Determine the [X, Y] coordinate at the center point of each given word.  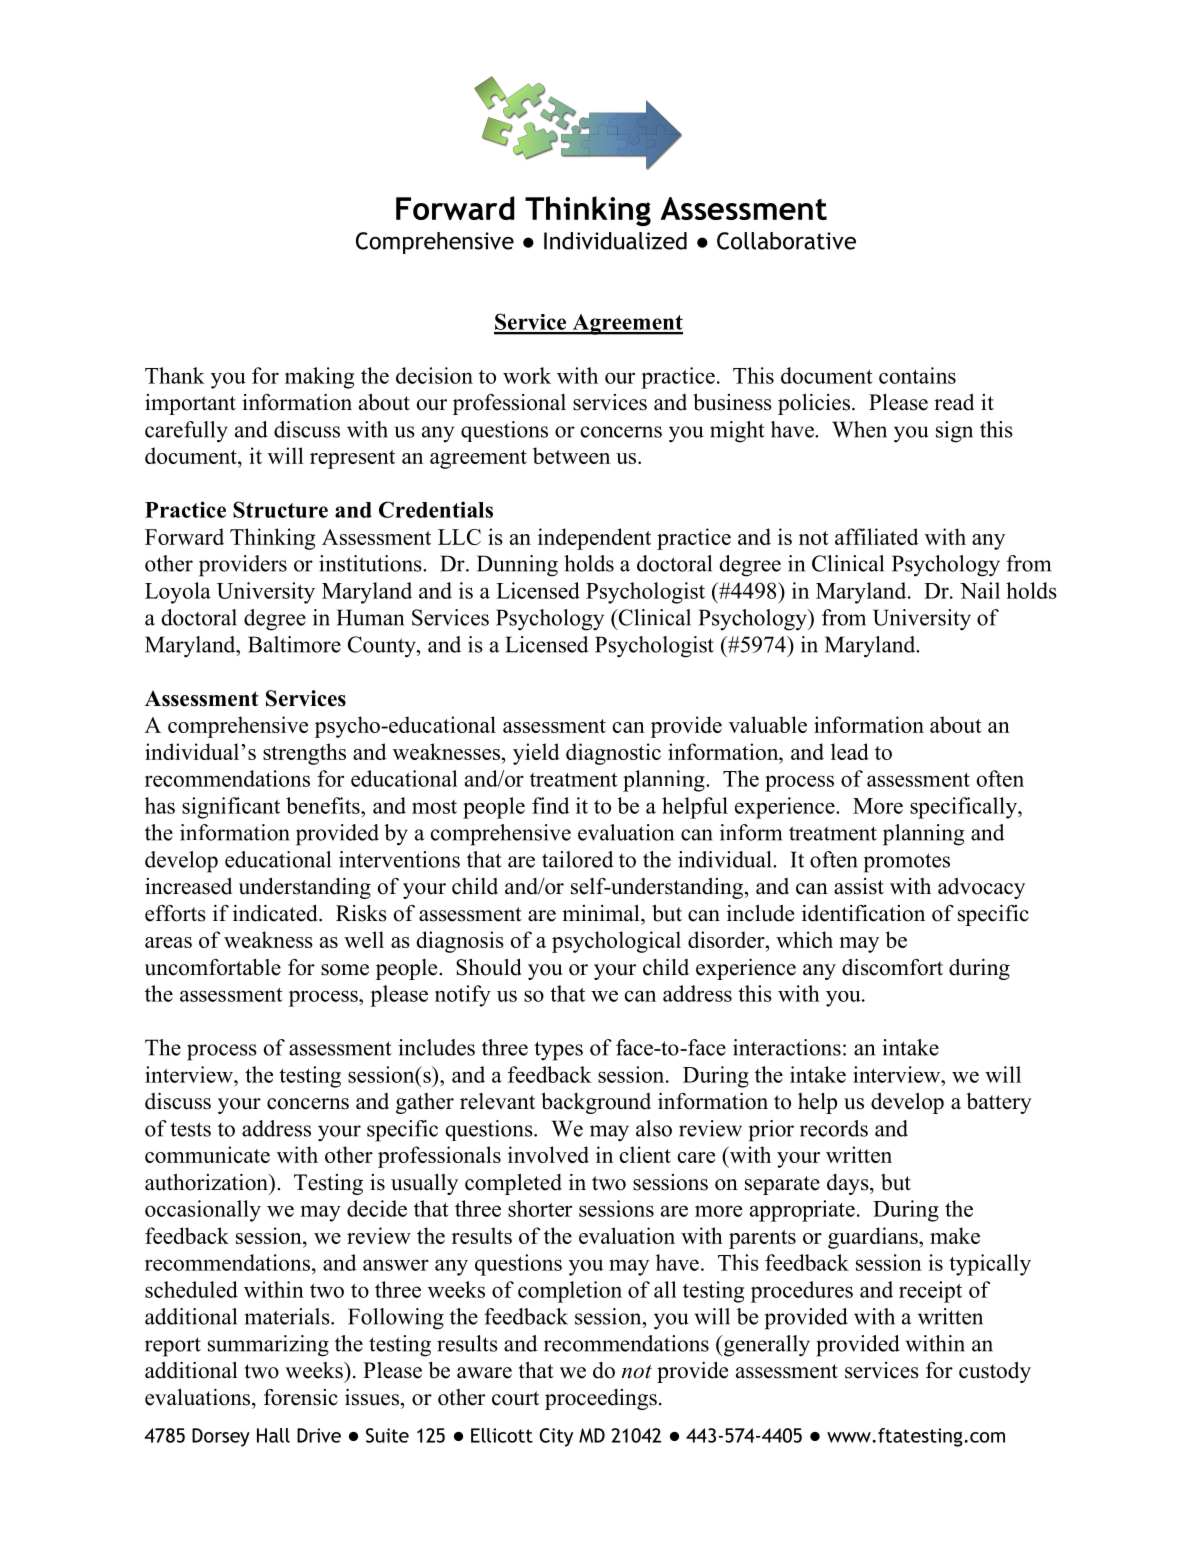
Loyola [178, 593]
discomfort [892, 967]
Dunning [517, 566]
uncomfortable [213, 967]
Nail [980, 590]
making [319, 378]
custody [995, 1372]
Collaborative [786, 241]
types [558, 1051]
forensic [301, 1397]
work [527, 375]
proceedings [601, 1399]
